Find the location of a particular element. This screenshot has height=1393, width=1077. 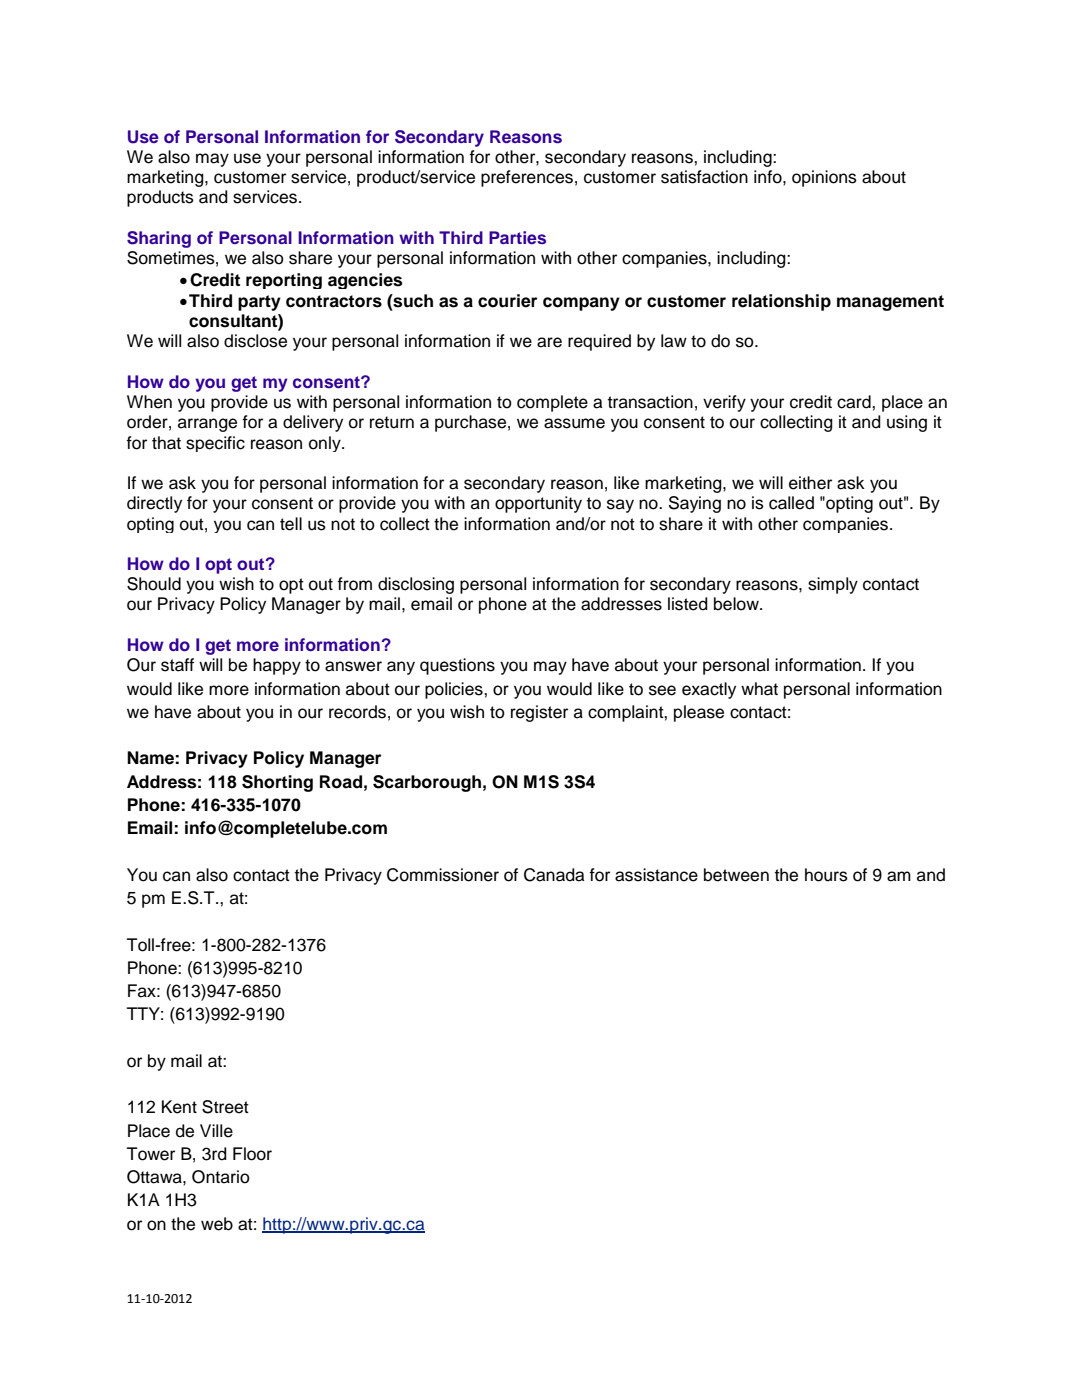

opinions is located at coordinates (824, 178).
